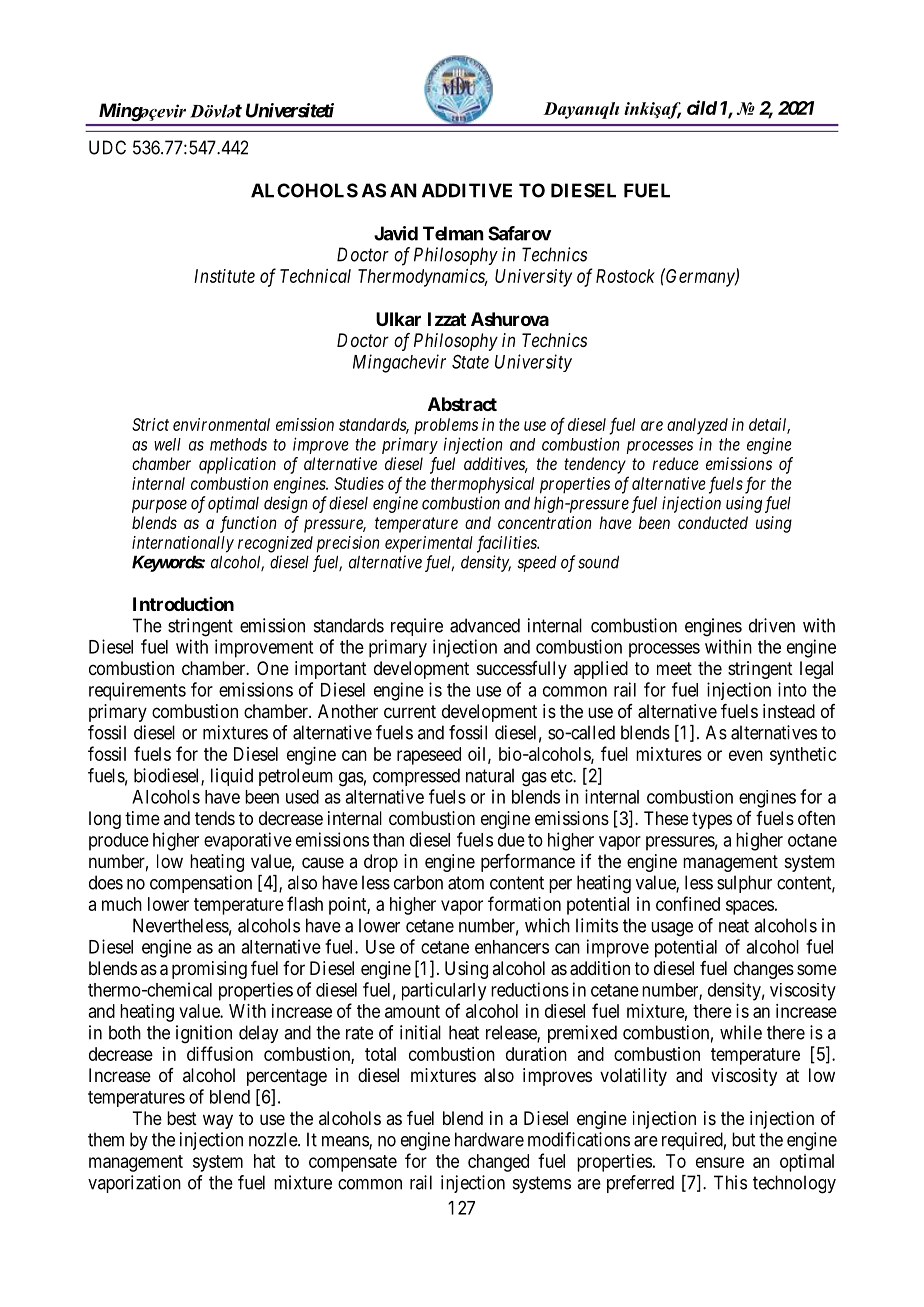 The width and height of the screenshot is (924, 1307). Describe the element at coordinates (201, 884) in the screenshot. I see `compensation` at that location.
